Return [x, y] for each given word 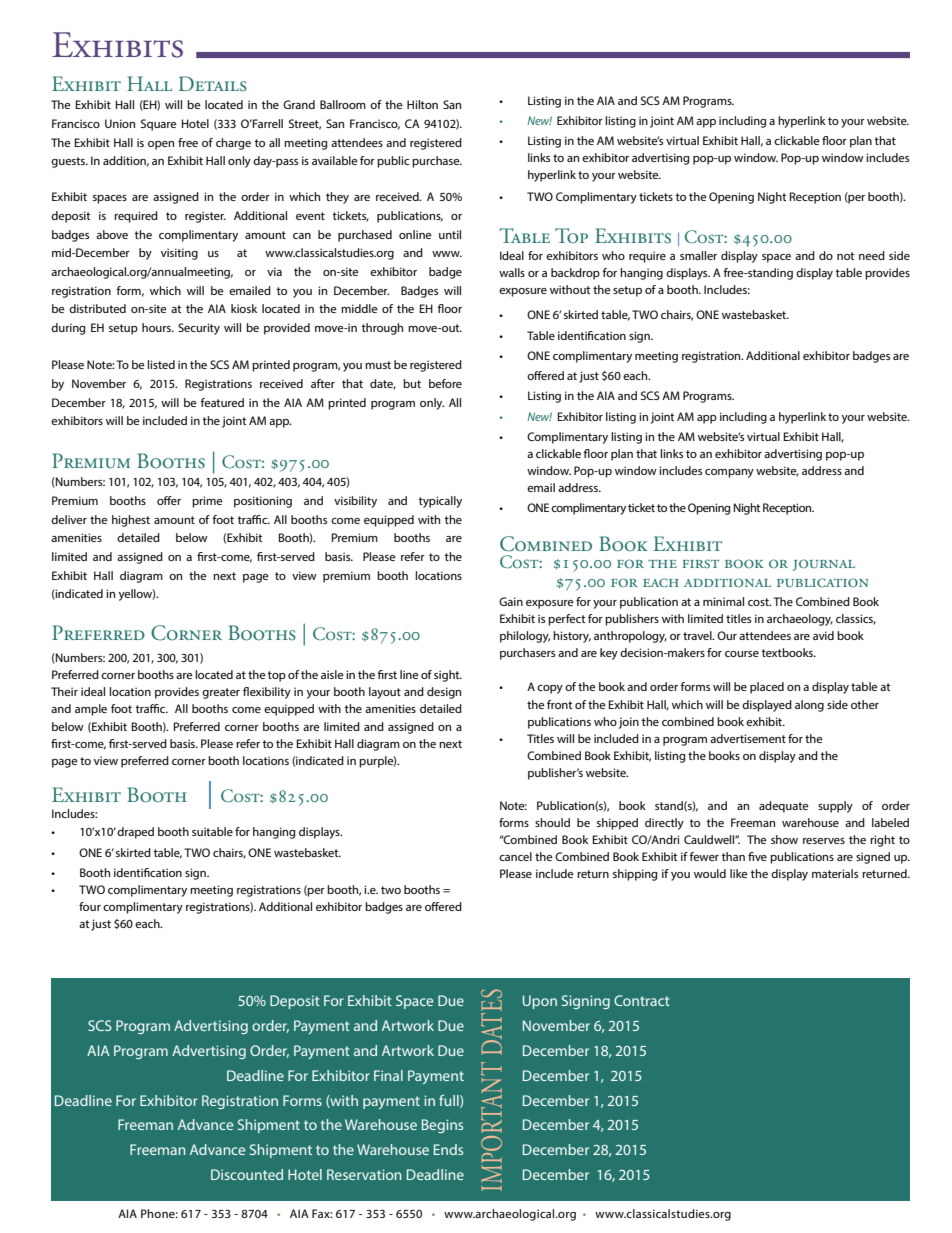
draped [135, 833]
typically [440, 502]
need [872, 255]
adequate [784, 807]
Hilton [422, 104]
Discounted [247, 1174]
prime [207, 502]
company [729, 473]
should [552, 822]
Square [159, 125]
